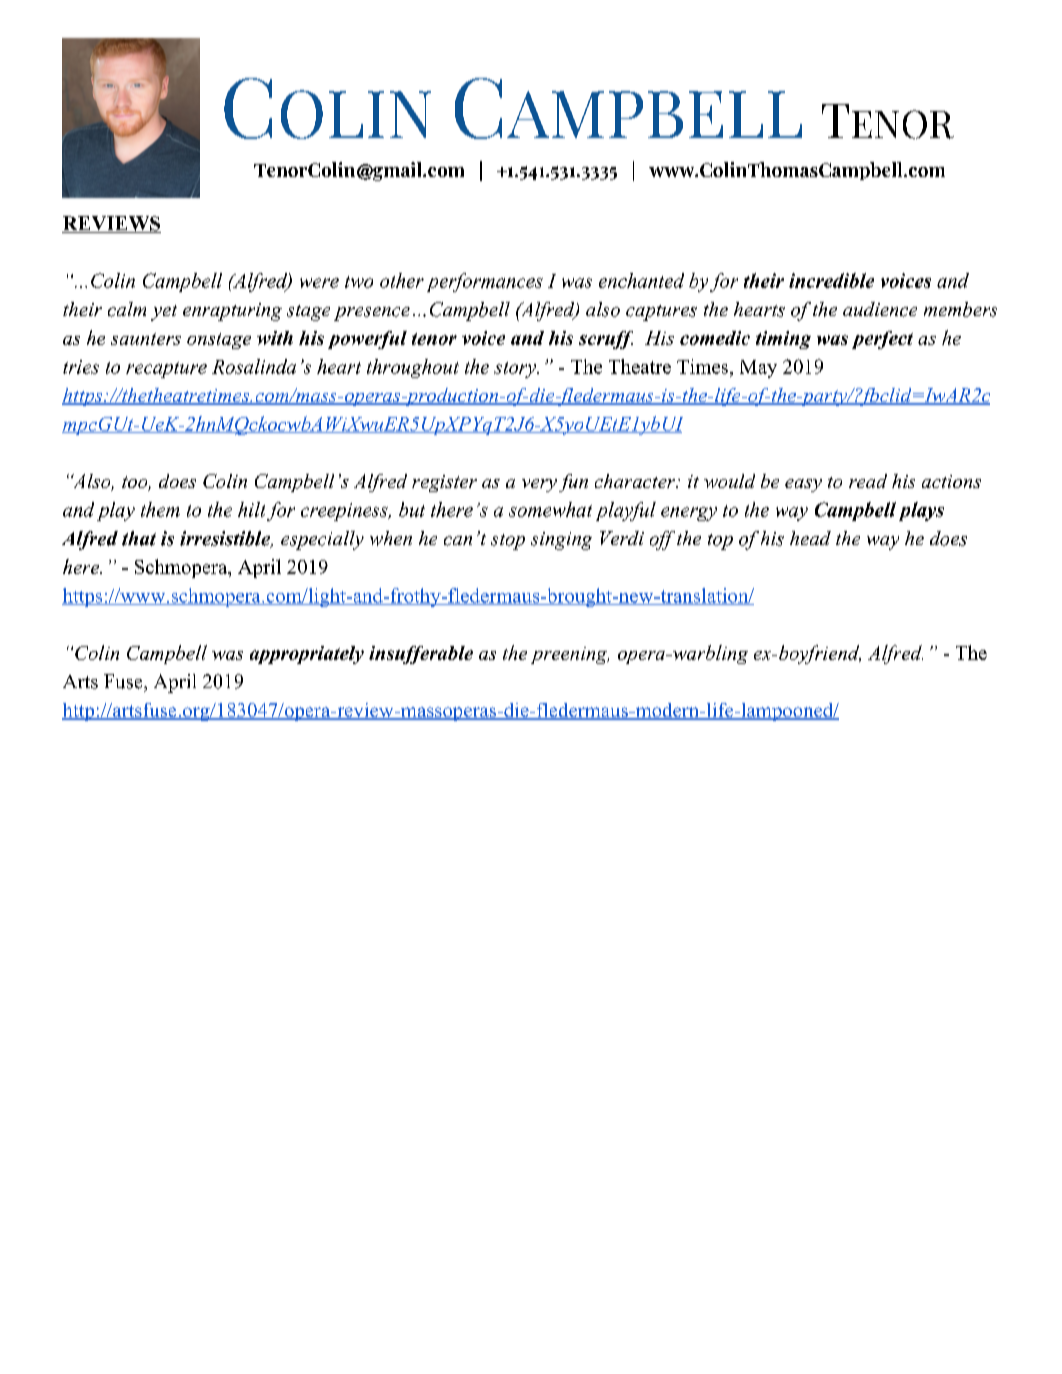 The image size is (1062, 1374). What do you see at coordinates (485, 282) in the screenshot?
I see `performances` at bounding box center [485, 282].
